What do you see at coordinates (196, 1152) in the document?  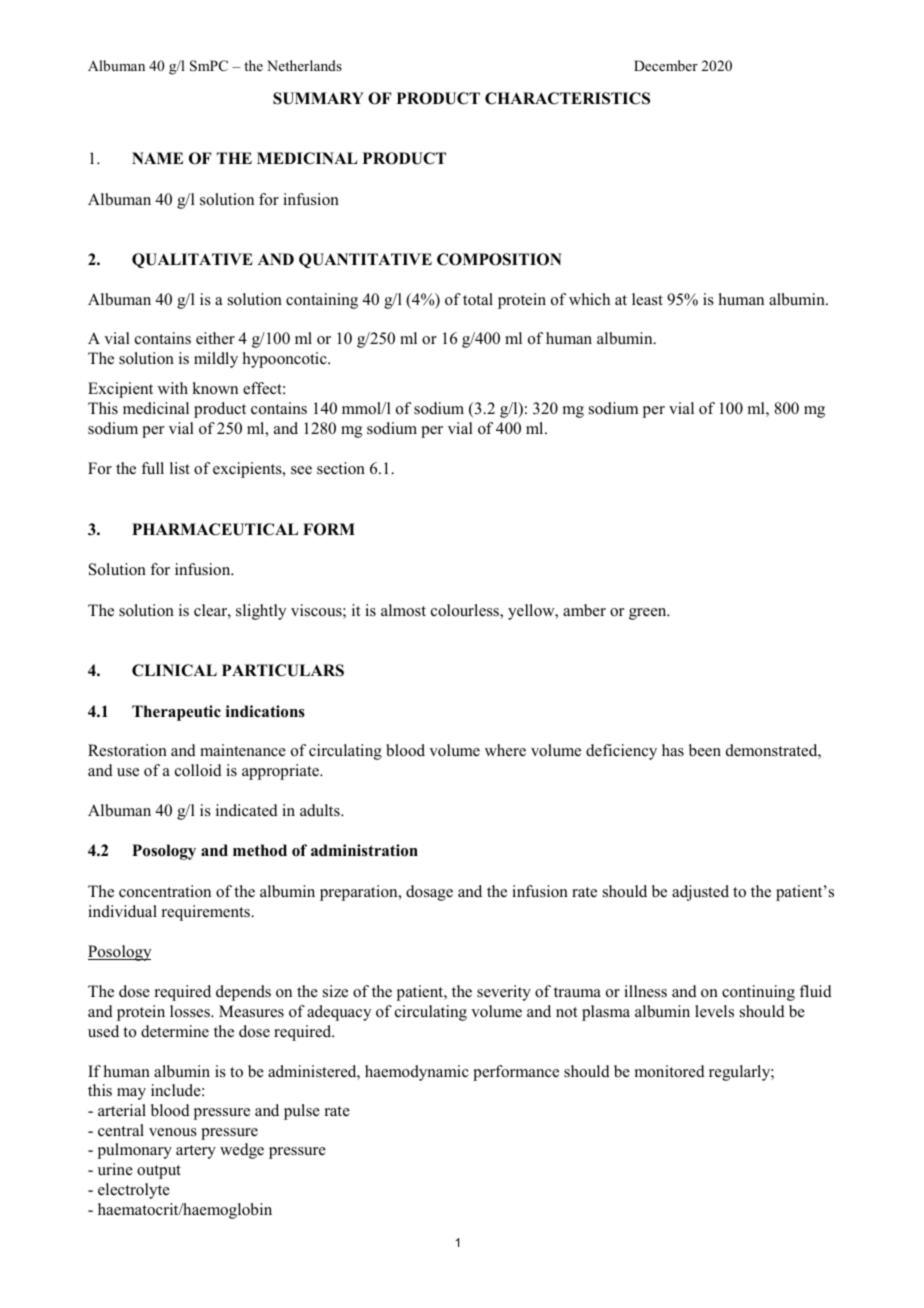 I see `artery` at bounding box center [196, 1152].
